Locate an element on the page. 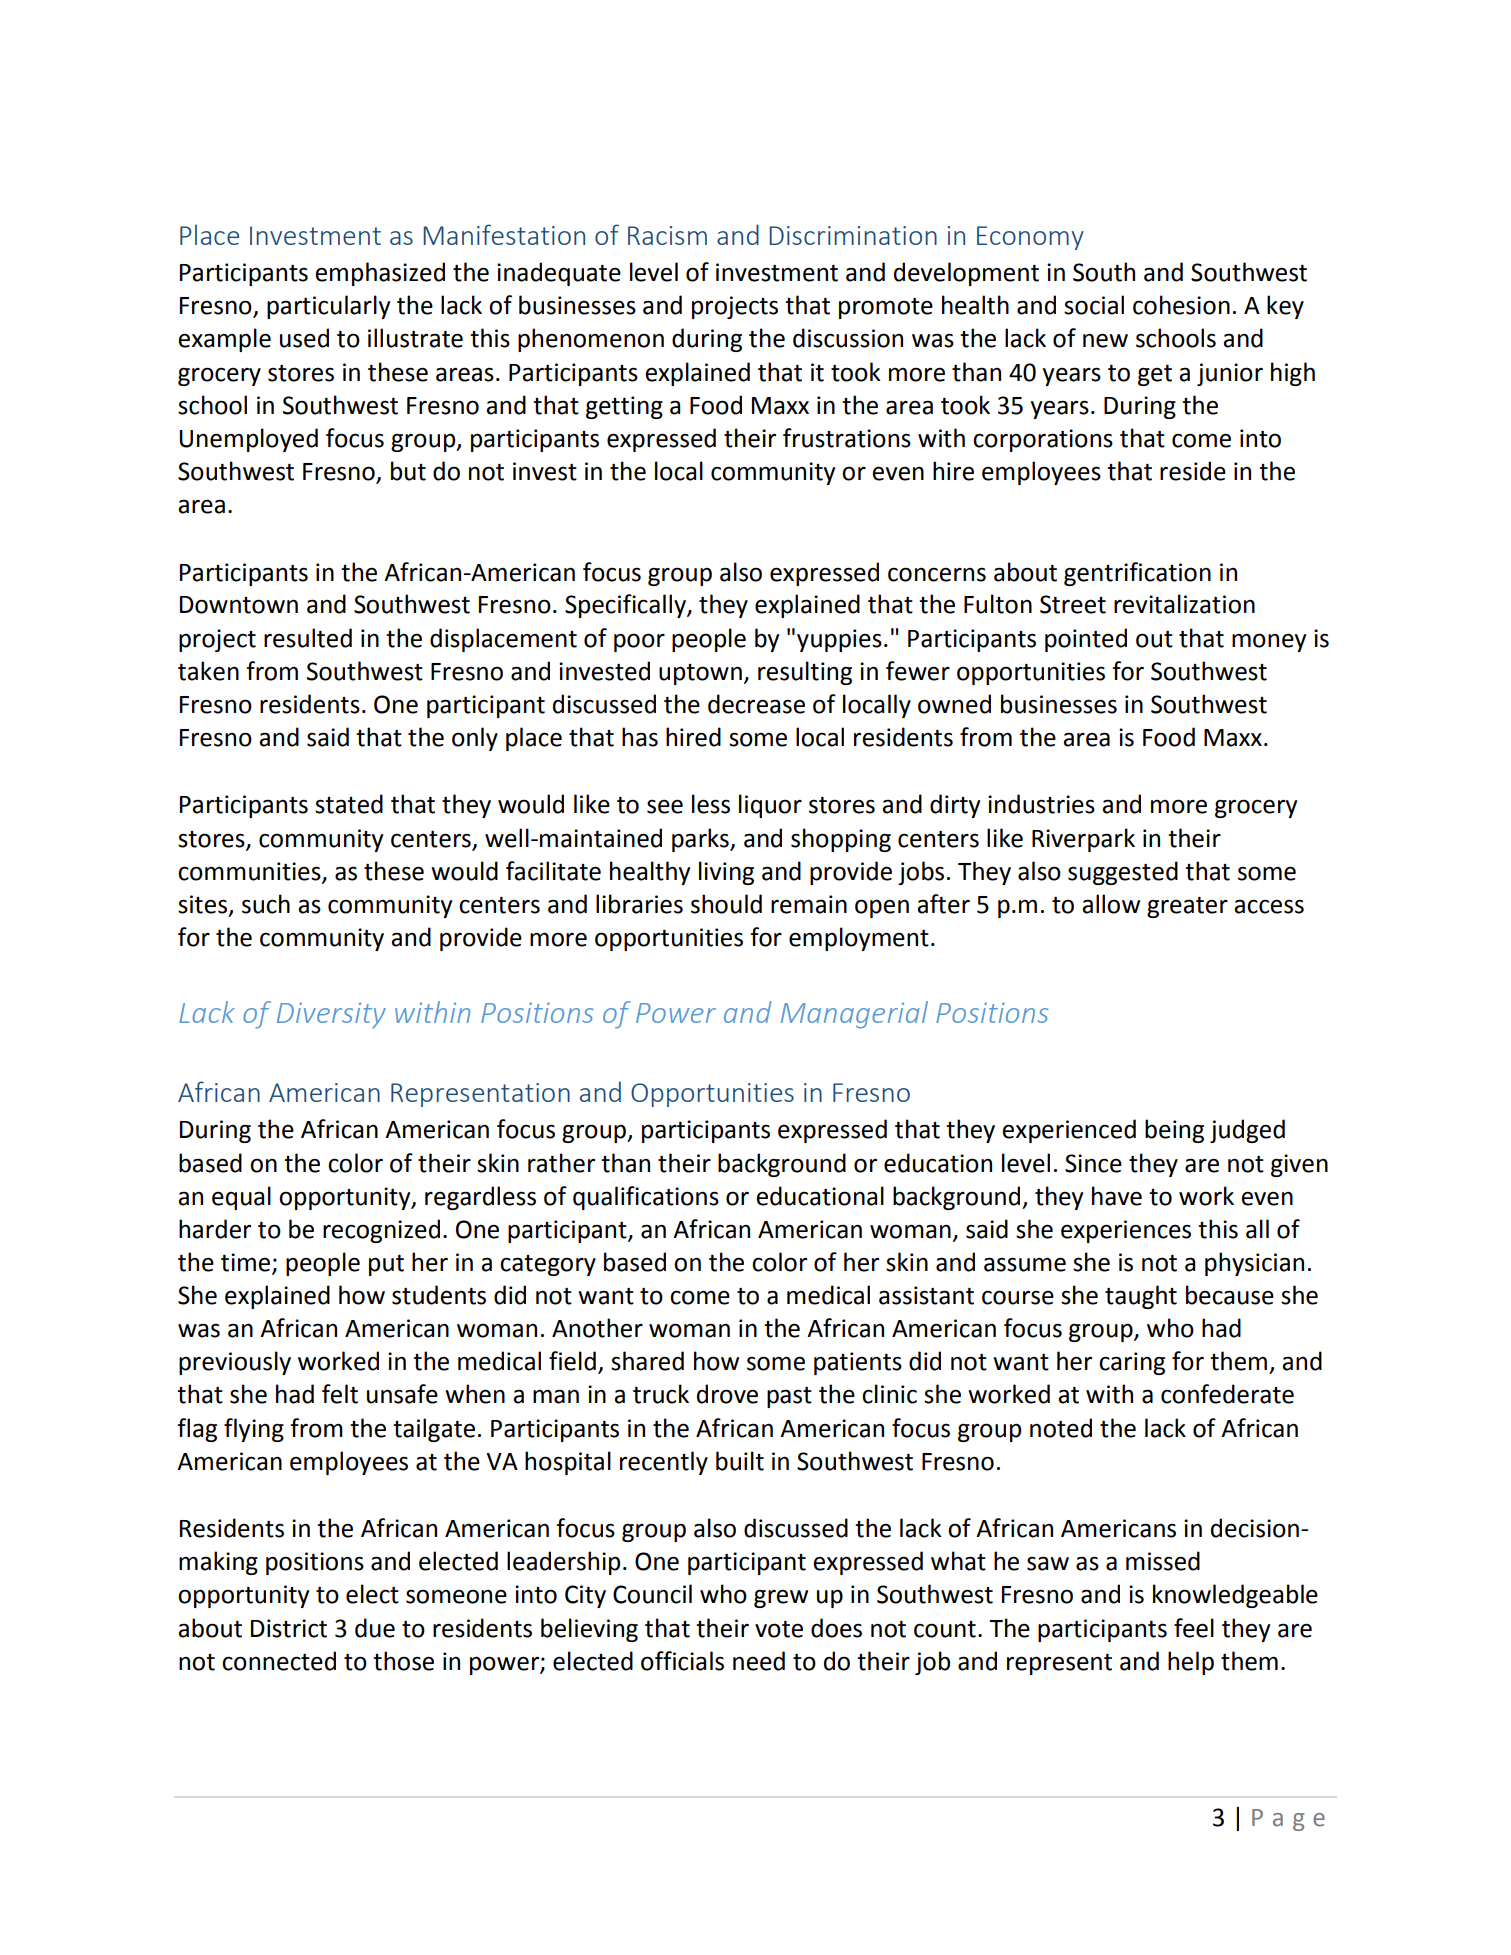 This image has width=1511, height=1955. confederate is located at coordinates (1227, 1394).
